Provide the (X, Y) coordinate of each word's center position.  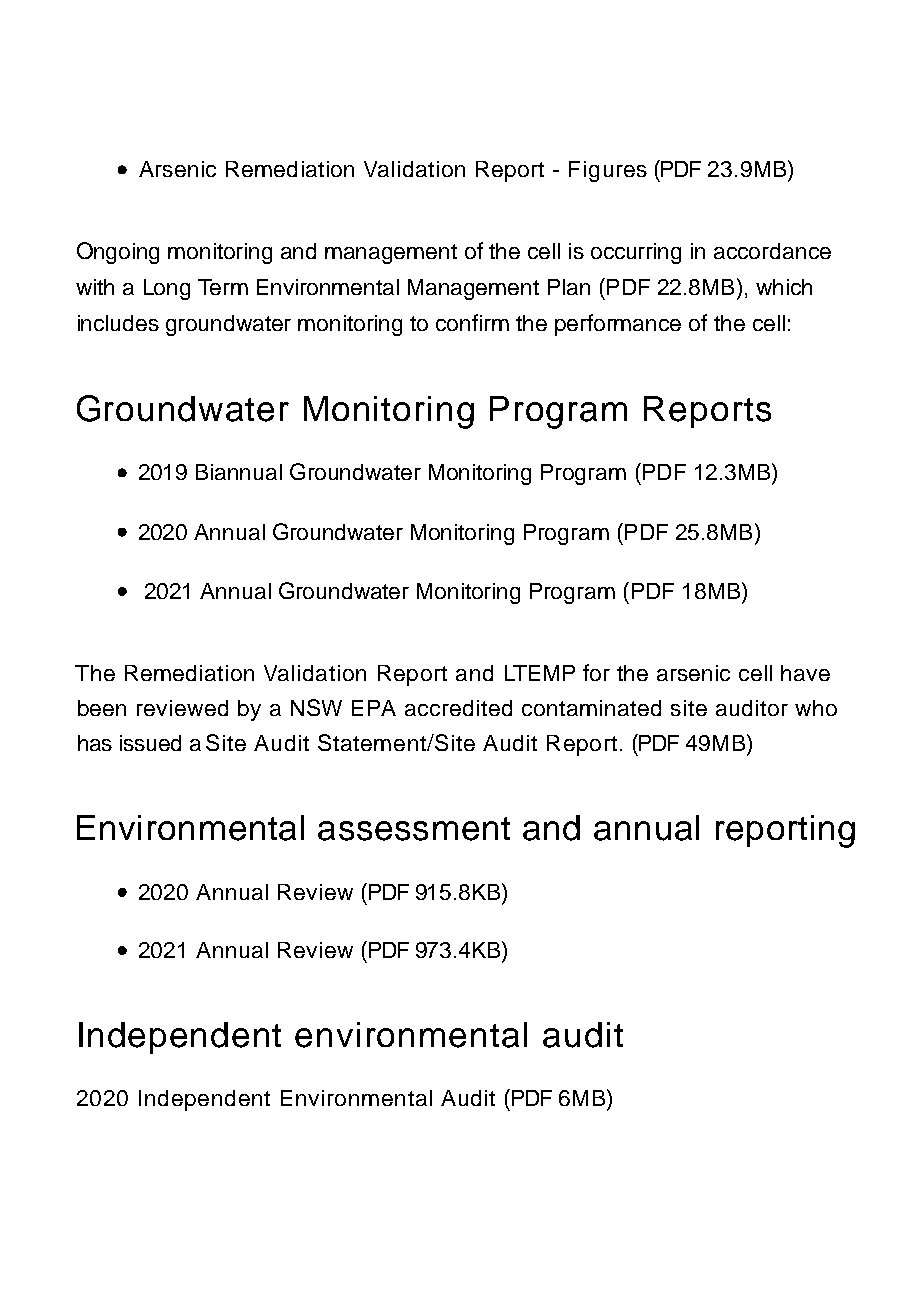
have (805, 673)
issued (150, 743)
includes (118, 323)
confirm (472, 322)
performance (618, 325)
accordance (772, 251)
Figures (608, 171)
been (102, 708)
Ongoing (118, 253)
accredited (458, 708)
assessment (414, 829)
